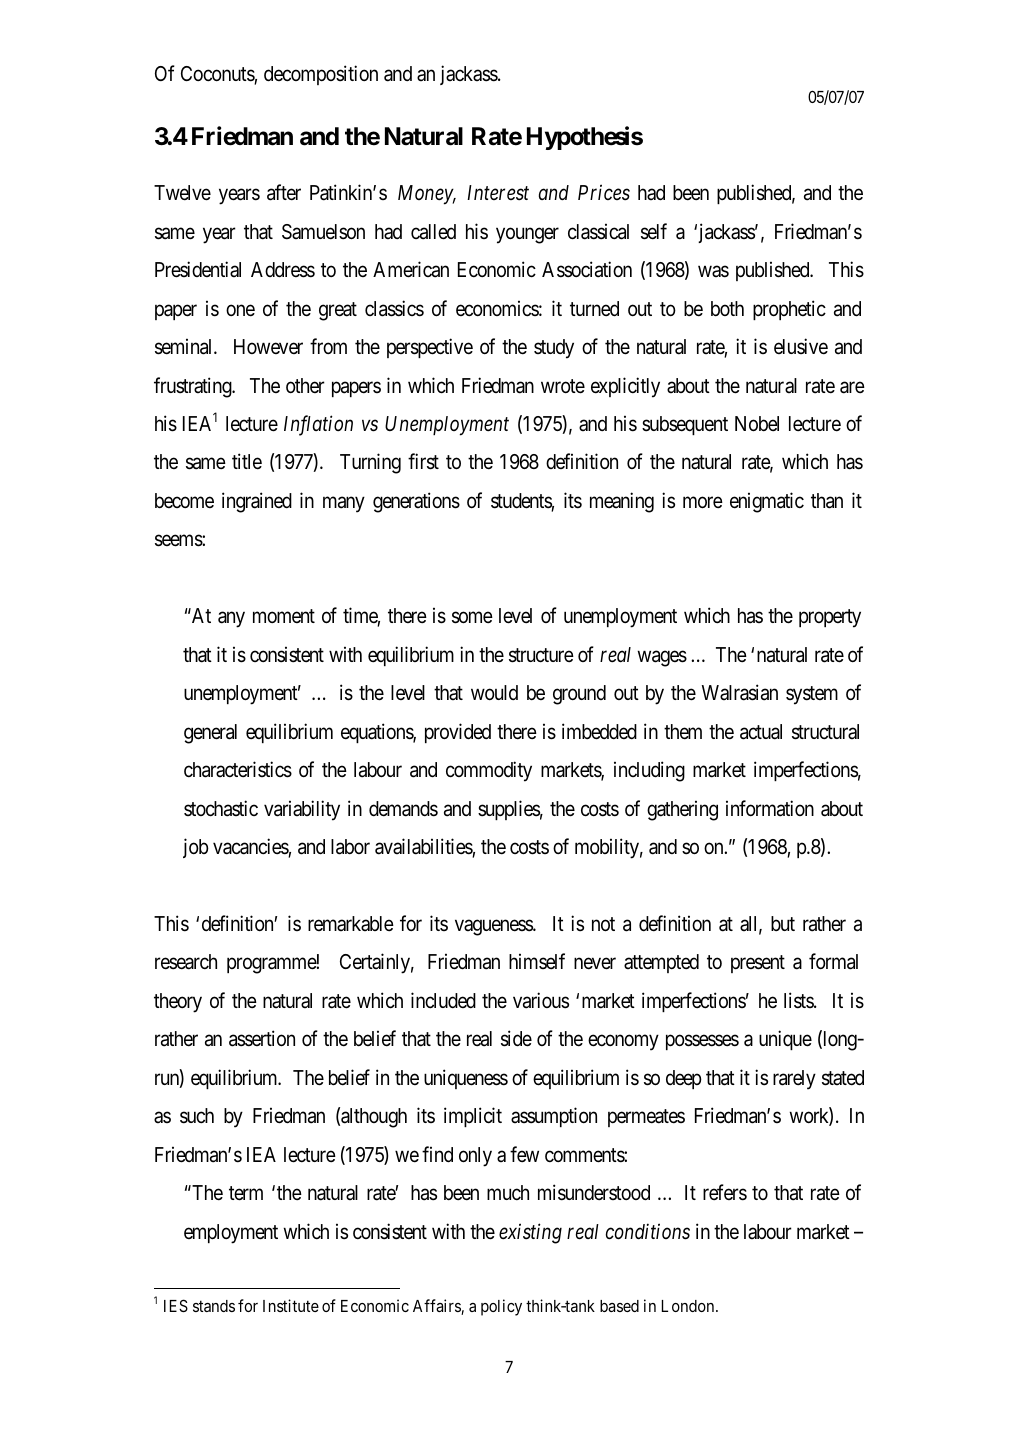 The image size is (1019, 1439). What do you see at coordinates (761, 732) in the page?
I see `actual` at bounding box center [761, 732].
